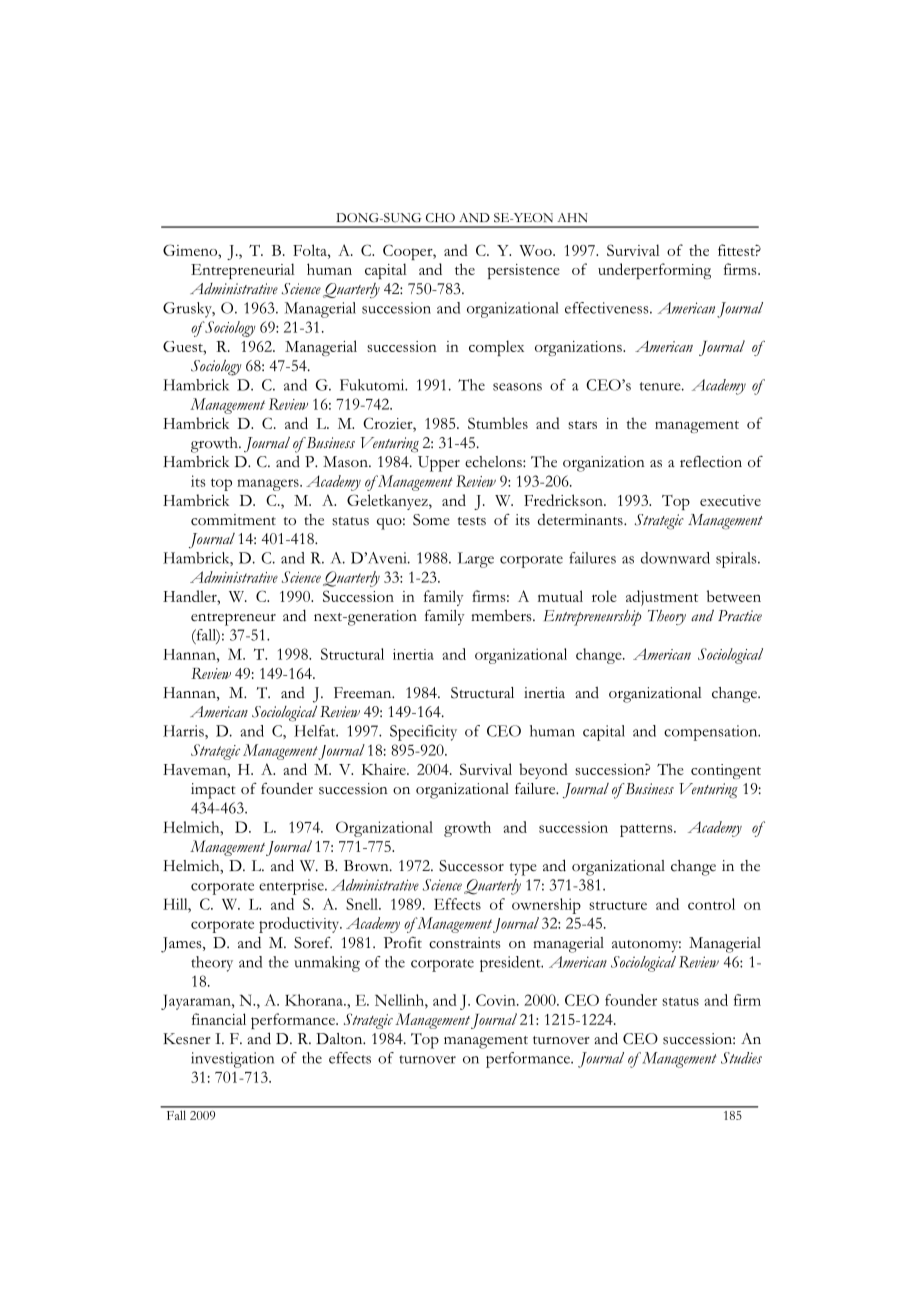  I want to click on persistence, so click(524, 271).
